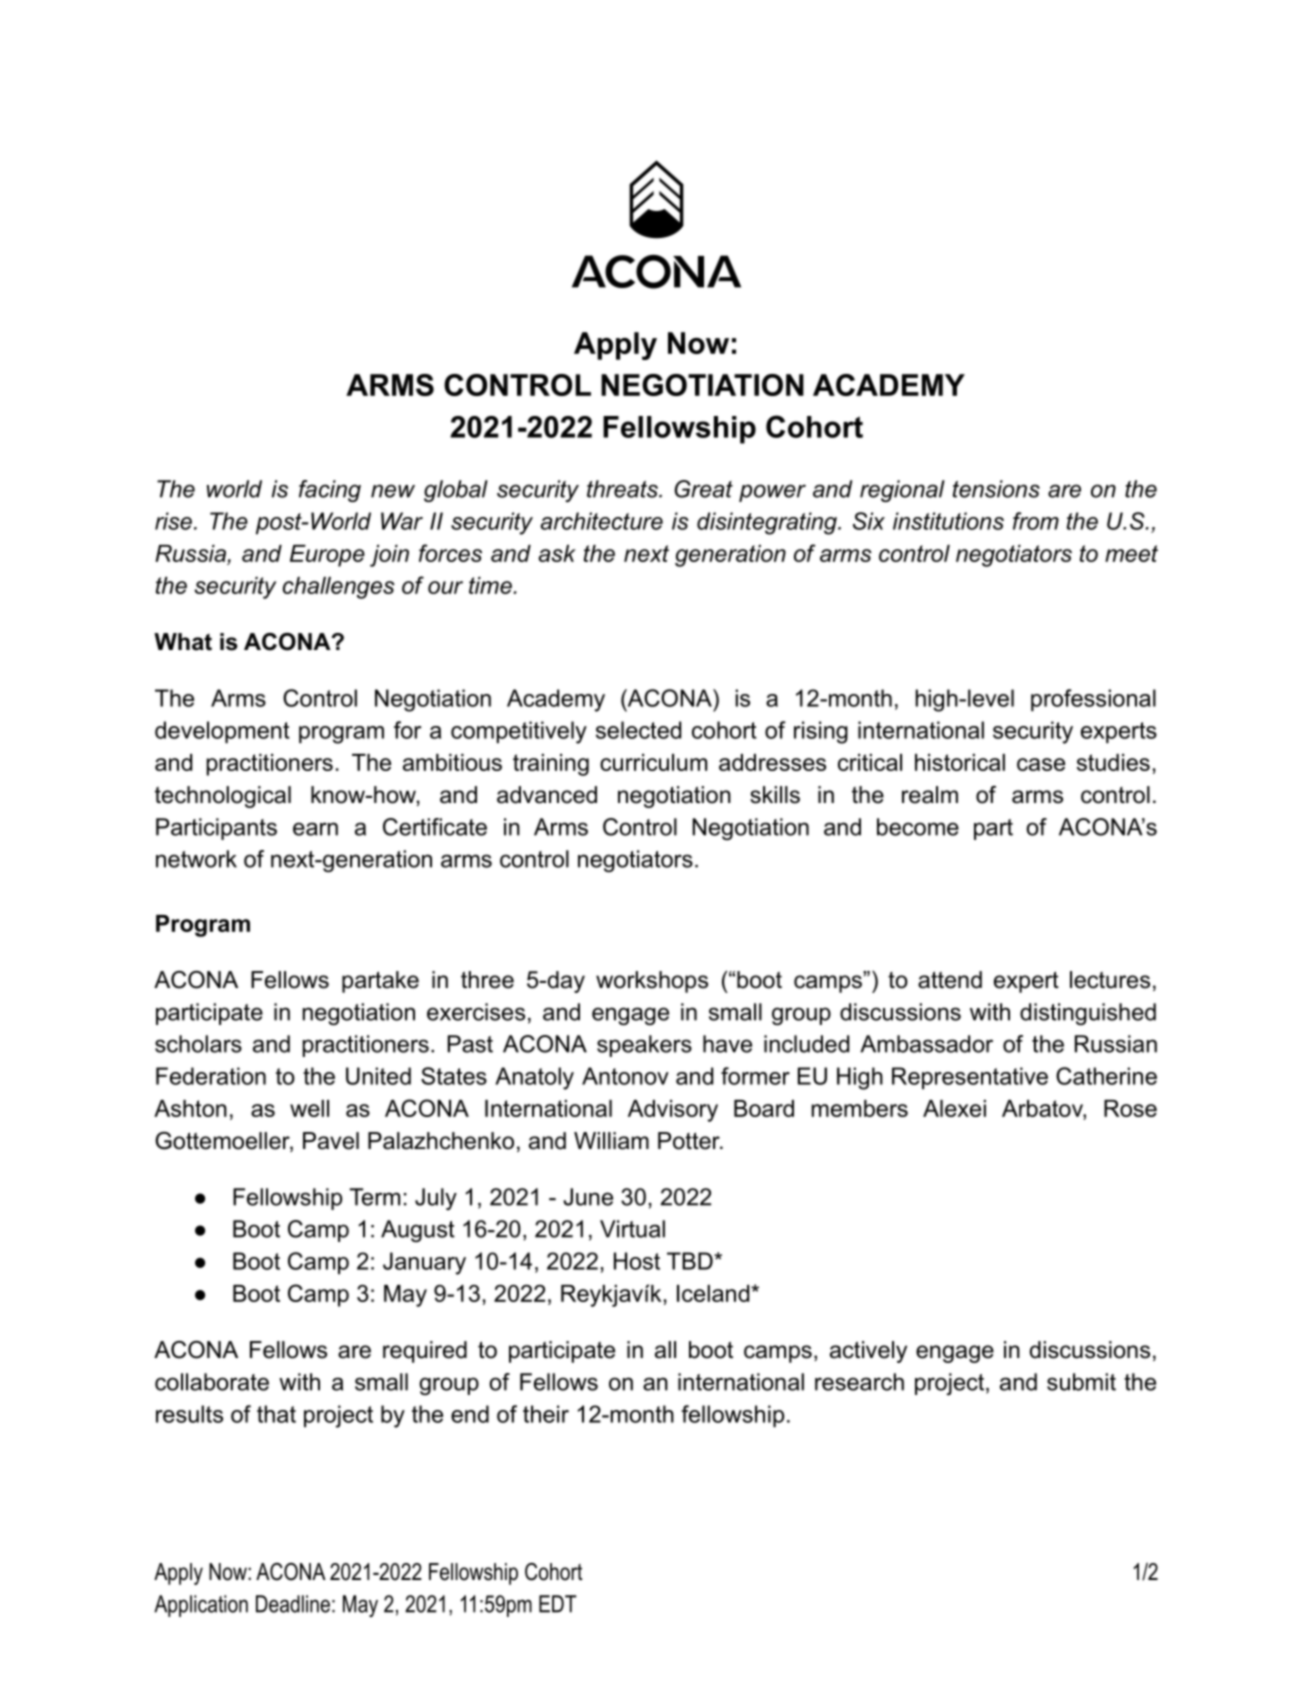 This screenshot has height=1699, width=1313. I want to click on speakers, so click(644, 1046).
